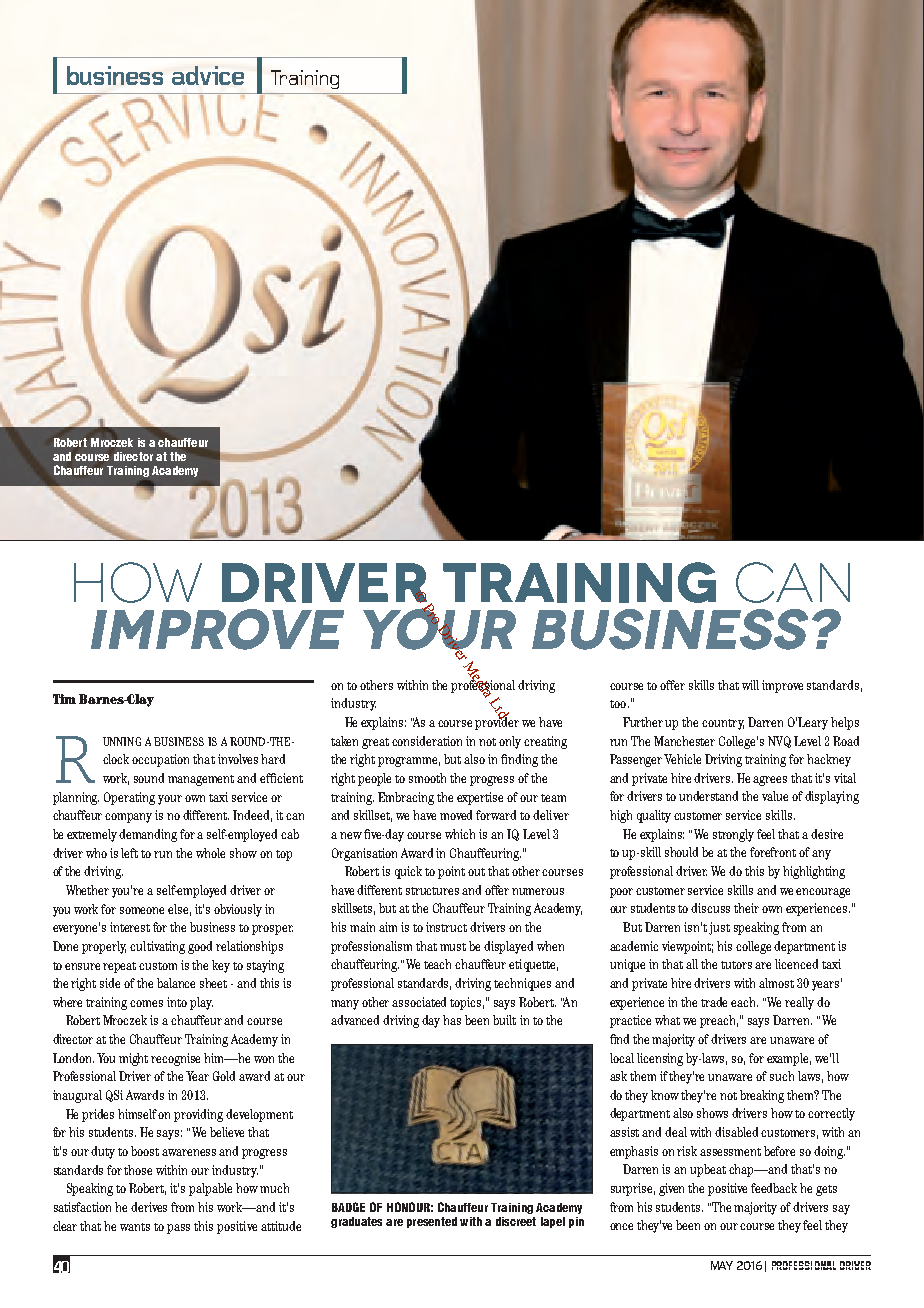  Describe the element at coordinates (208, 75) in the image. I see `advice` at that location.
